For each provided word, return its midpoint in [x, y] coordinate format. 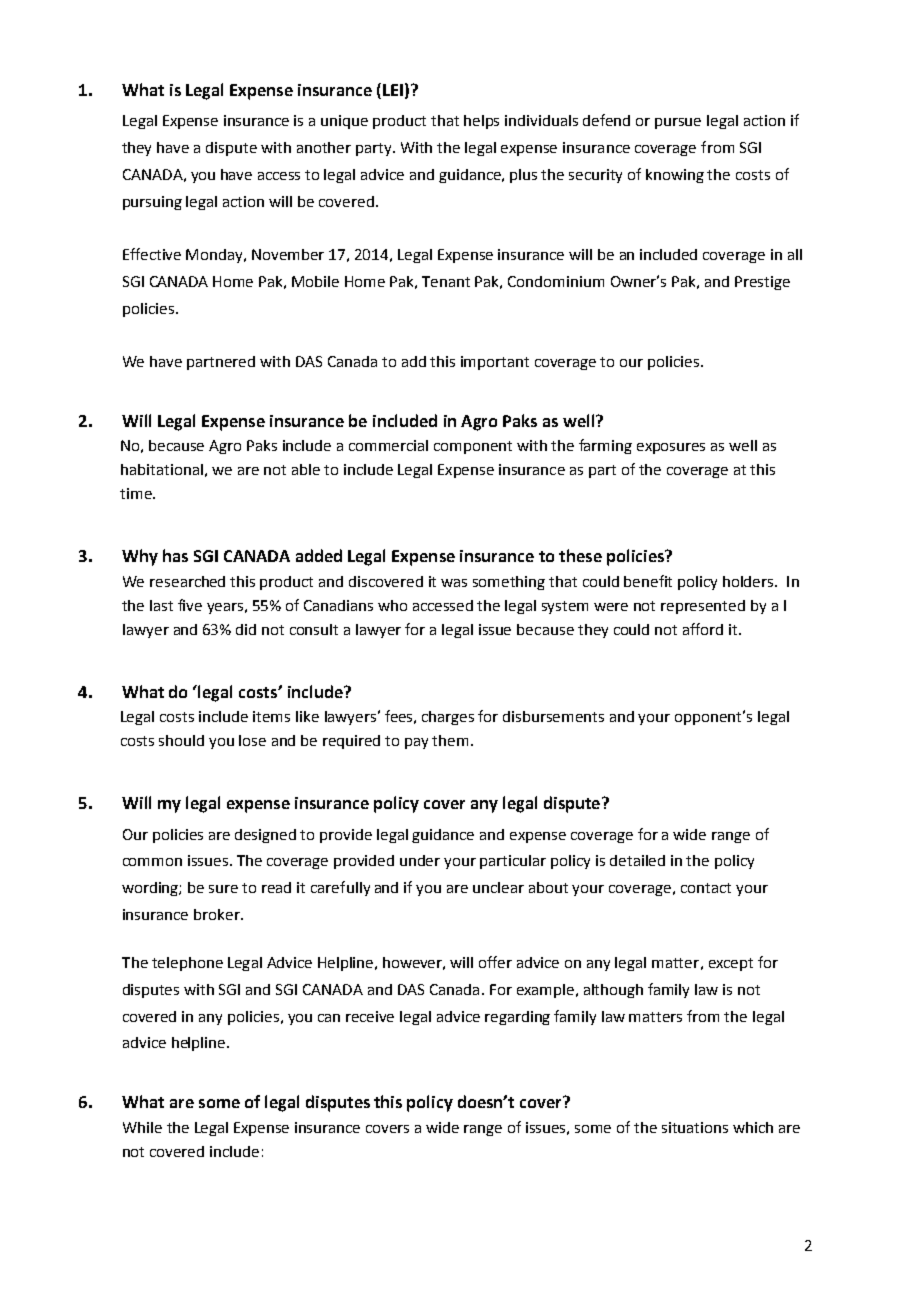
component [473, 447]
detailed [637, 860]
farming [605, 446]
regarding [517, 1018]
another [324, 147]
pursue [678, 123]
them [450, 740]
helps [481, 122]
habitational [162, 469]
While [142, 1127]
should [181, 740]
